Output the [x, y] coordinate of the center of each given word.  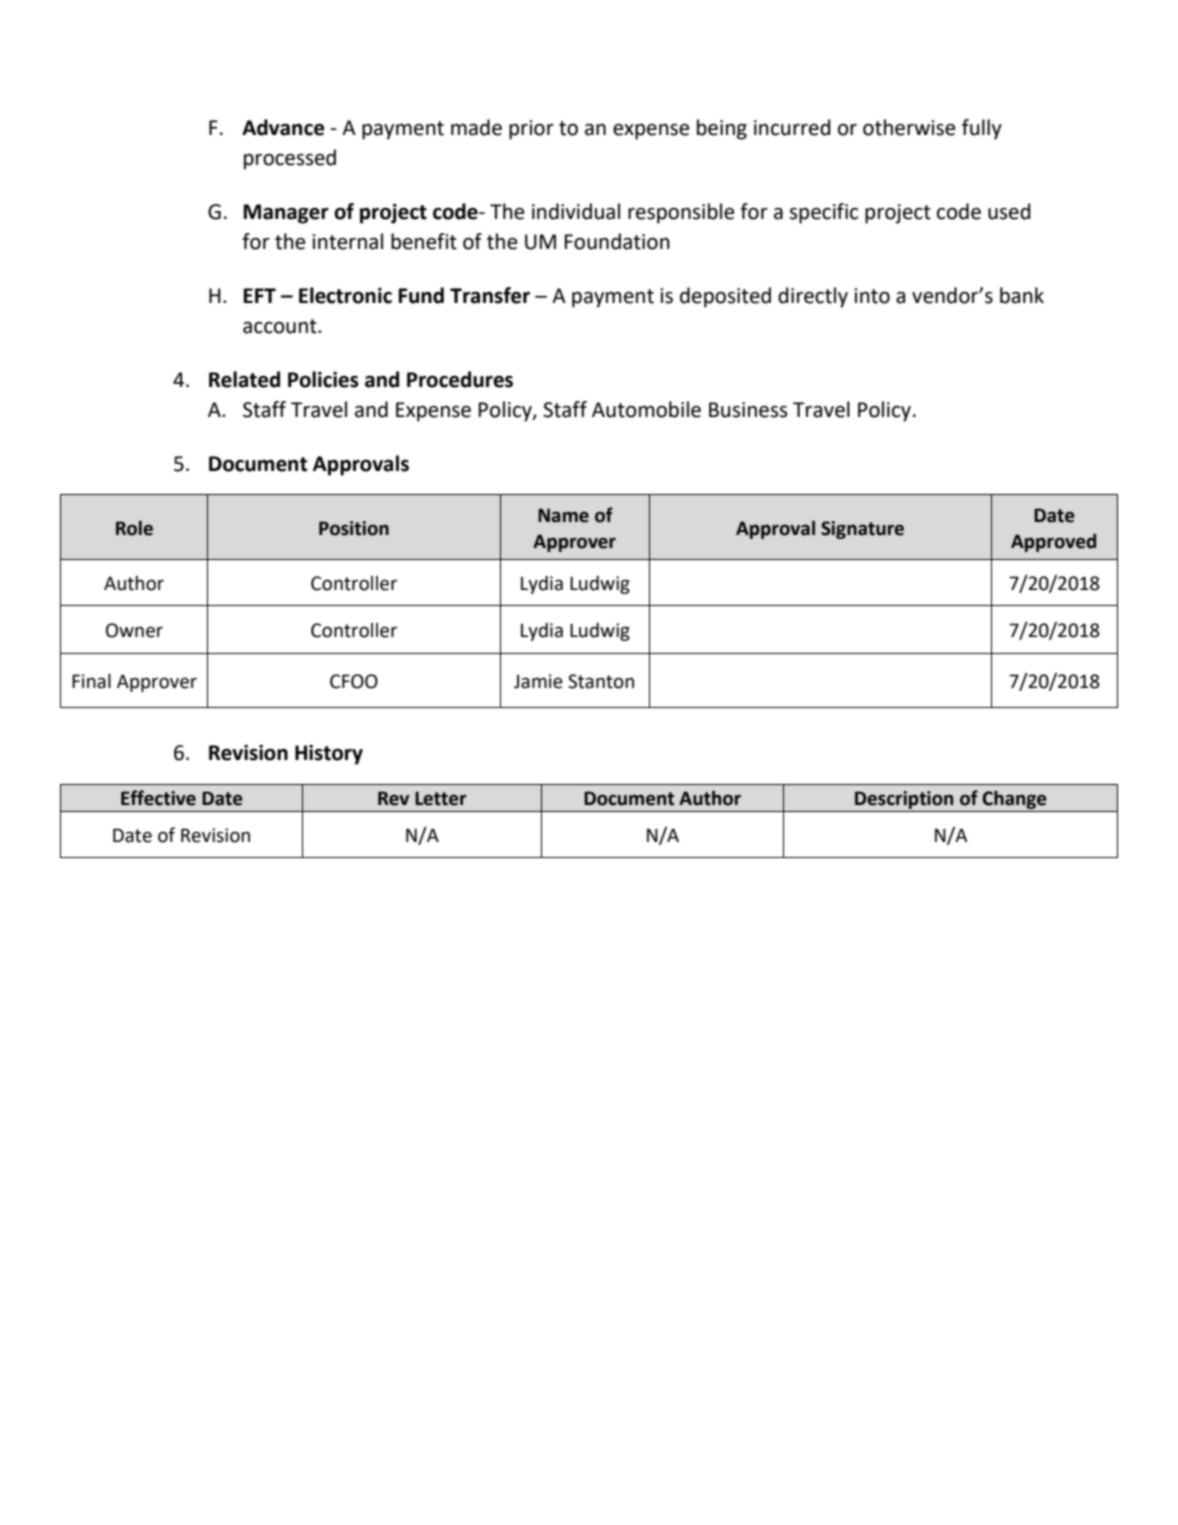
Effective [158, 798]
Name [563, 515]
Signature [862, 530]
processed [290, 159]
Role [134, 528]
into [872, 296]
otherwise [909, 127]
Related [244, 379]
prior [531, 130]
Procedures [460, 379]
